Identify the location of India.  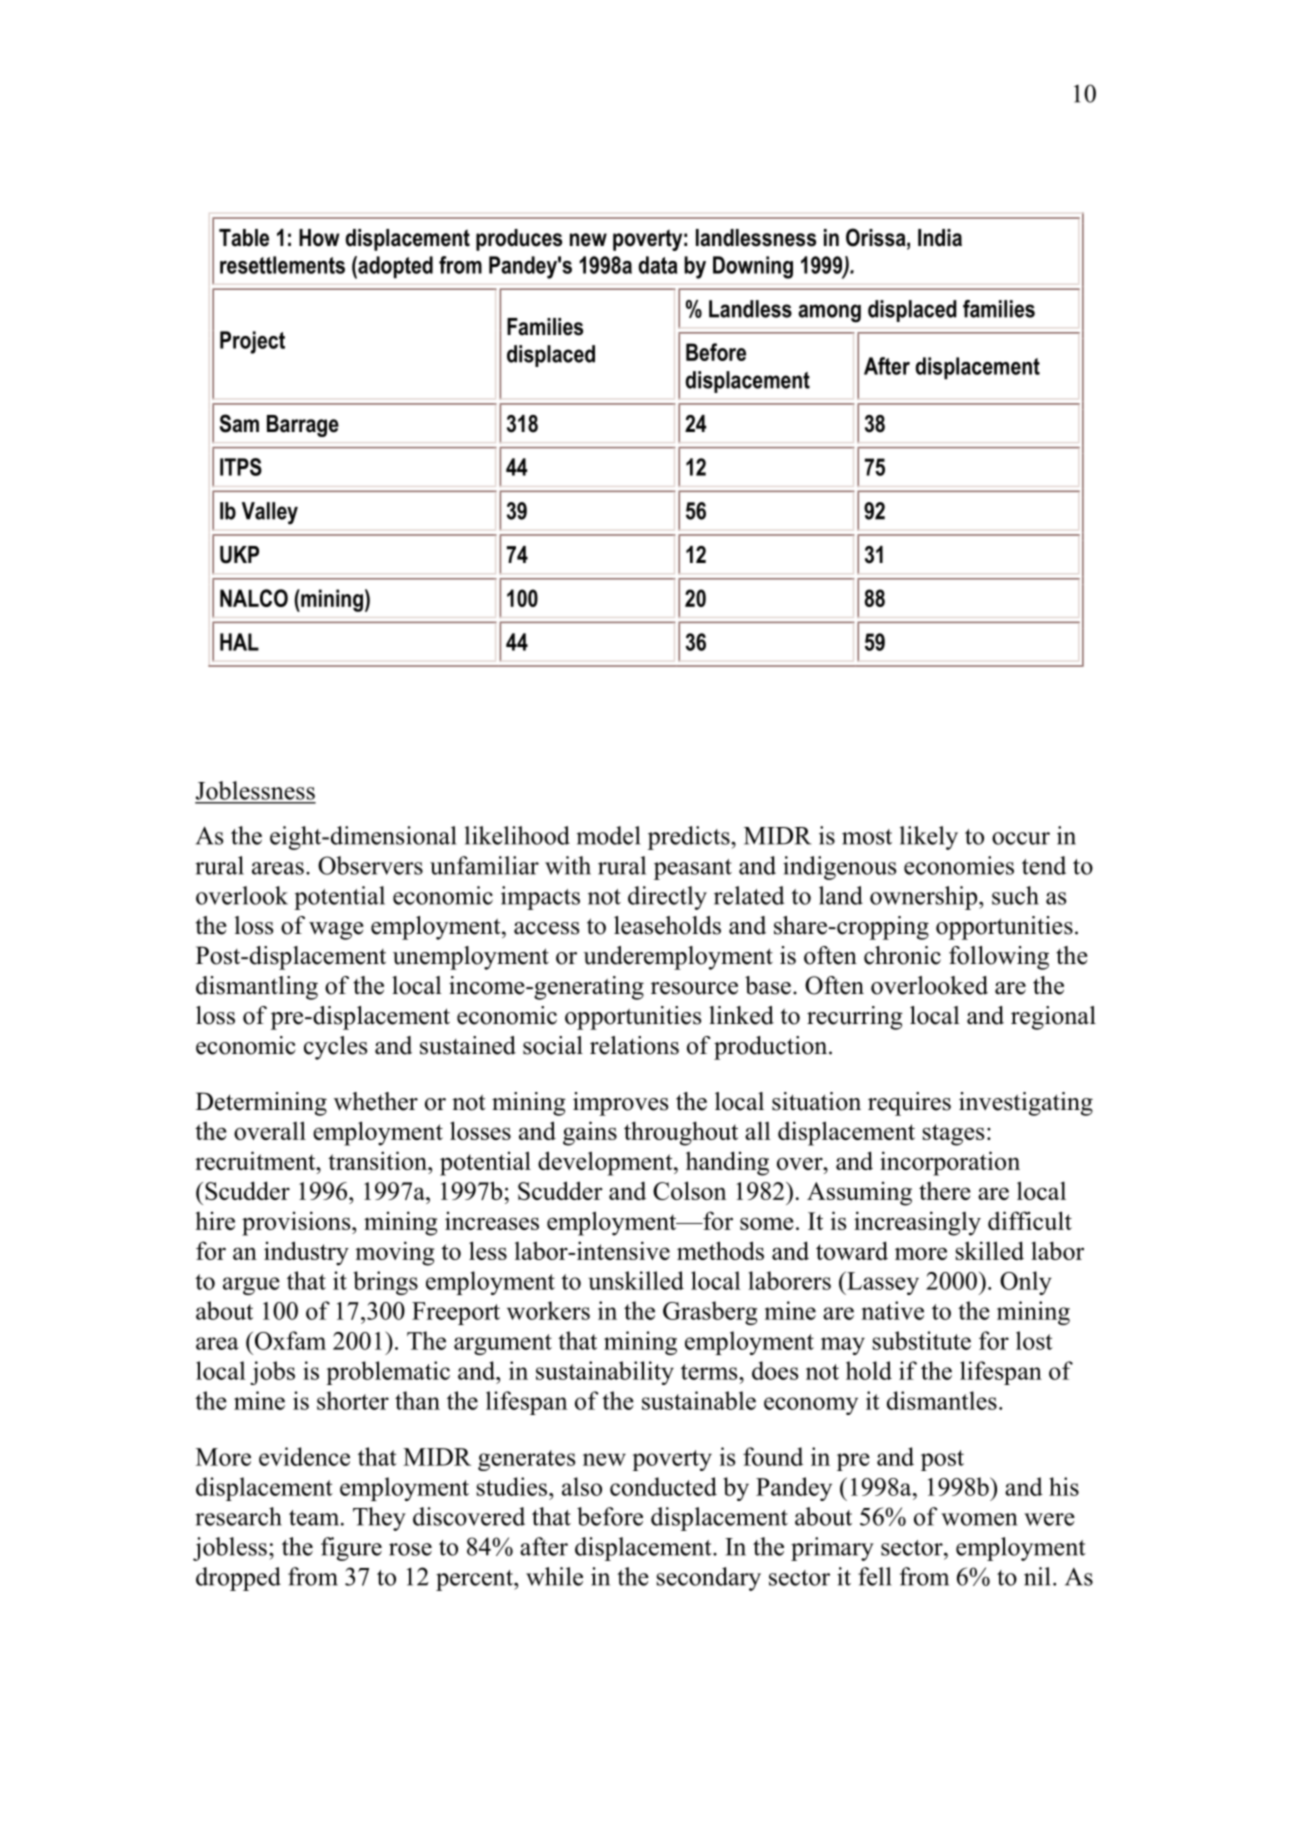
(940, 238).
